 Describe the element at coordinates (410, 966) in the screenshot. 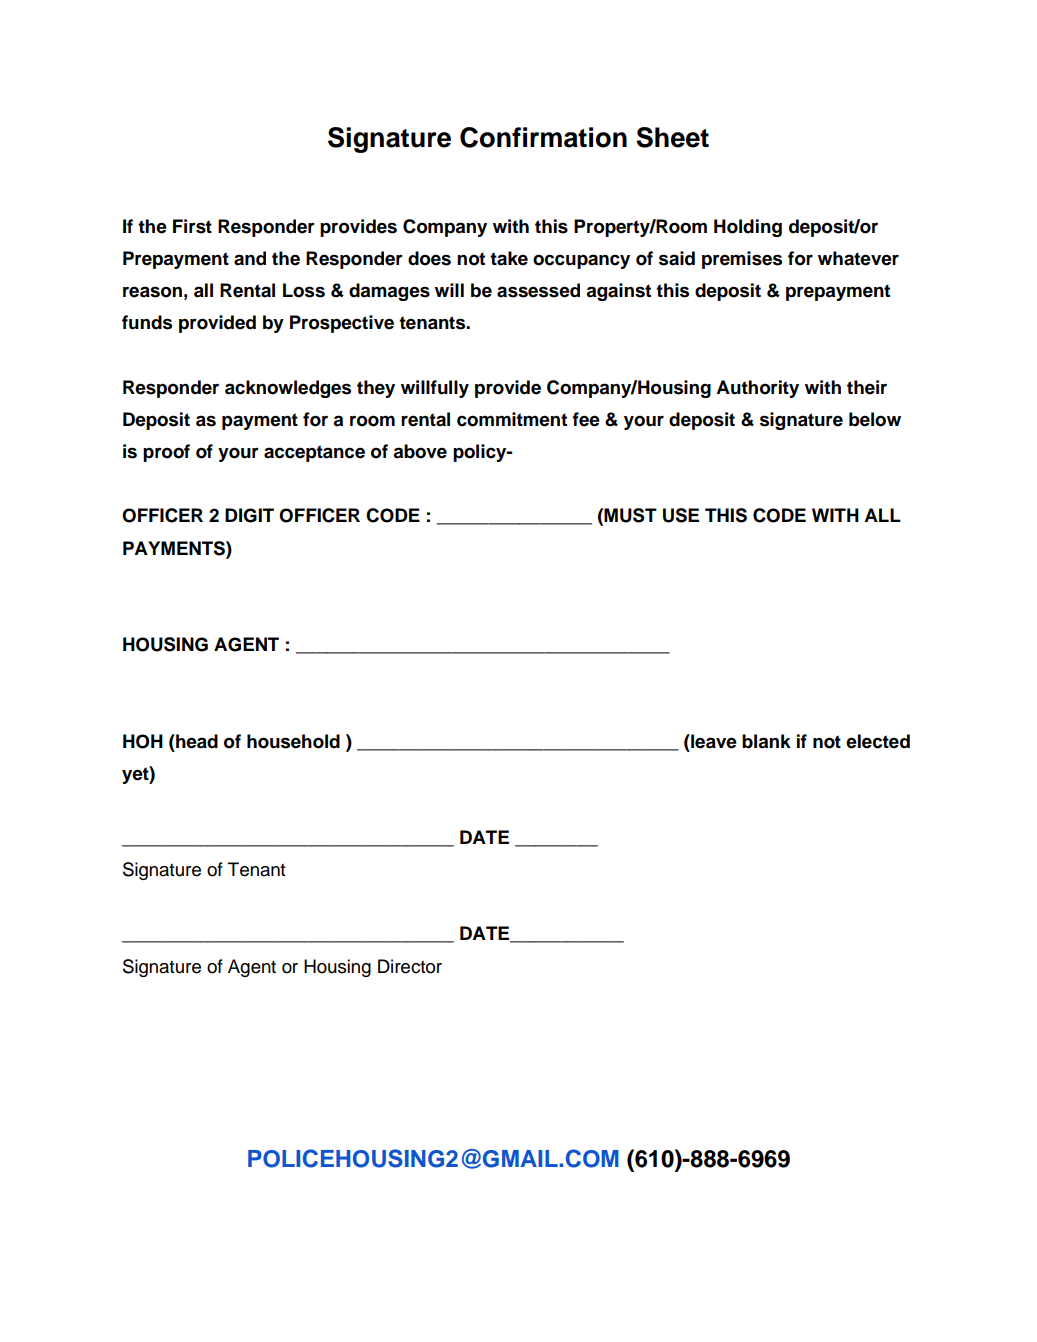

I see `Director` at that location.
